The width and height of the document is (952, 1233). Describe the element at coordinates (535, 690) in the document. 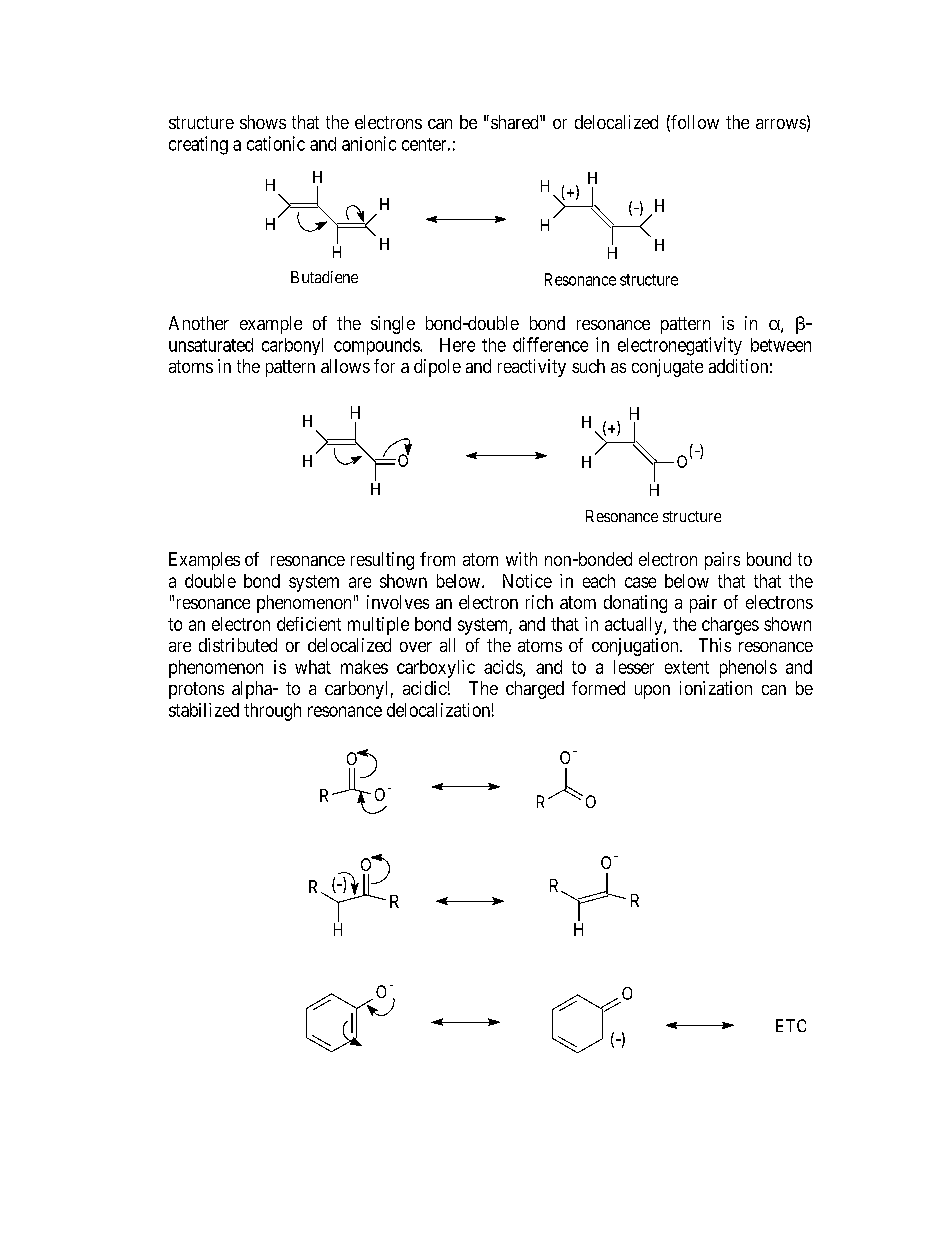

I see `charged` at that location.
